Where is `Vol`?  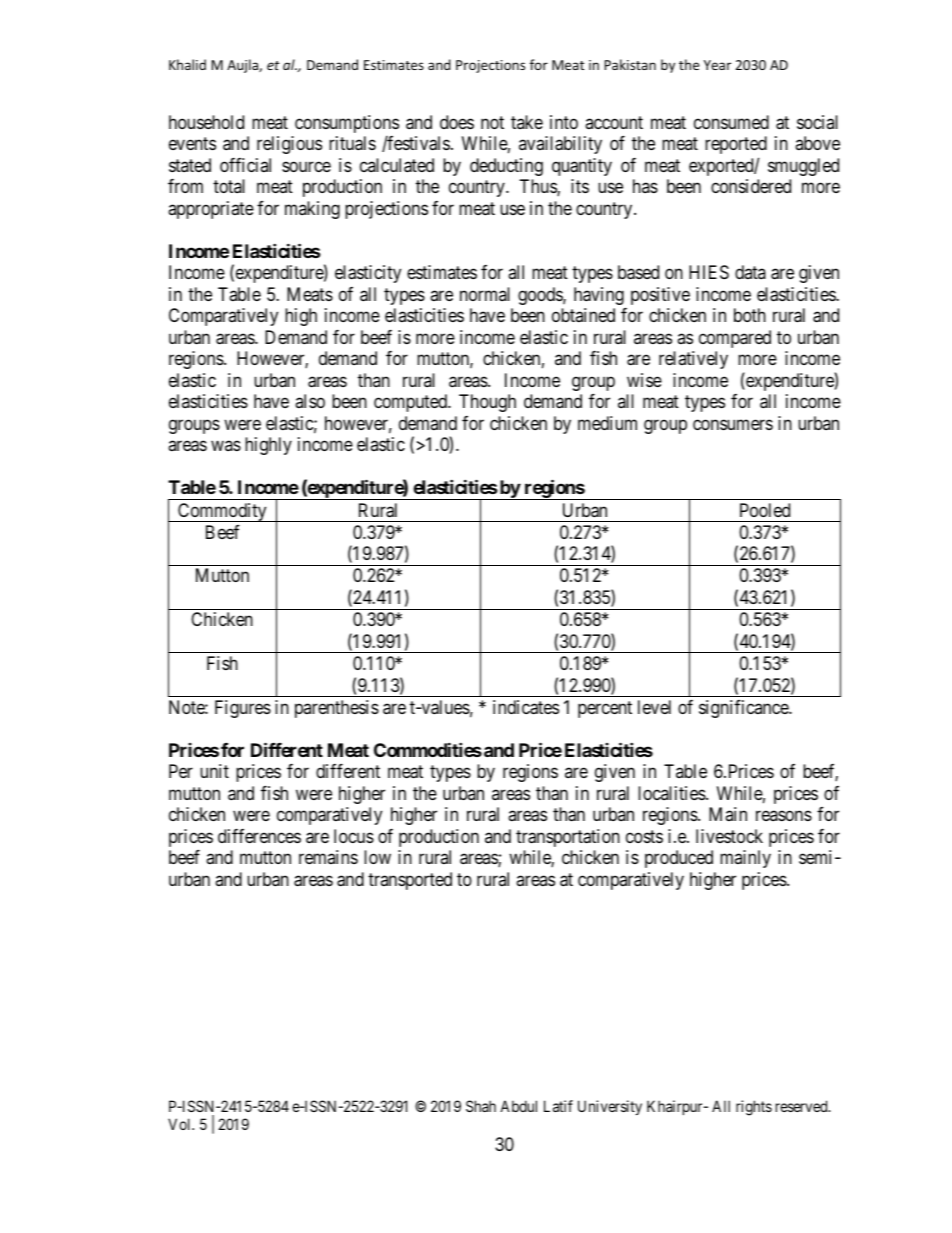
Vol is located at coordinates (181, 1124).
